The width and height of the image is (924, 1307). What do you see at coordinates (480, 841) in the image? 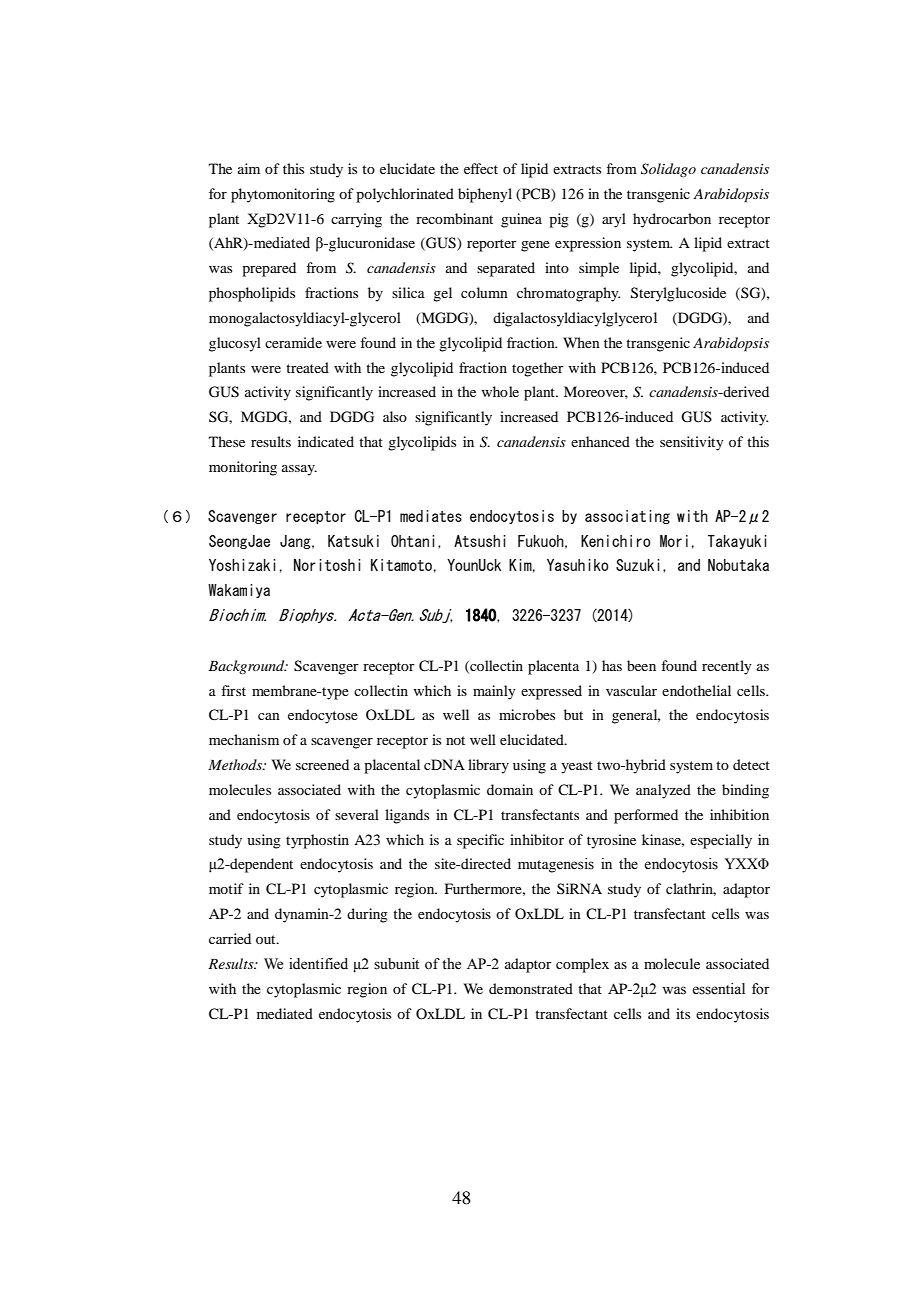
I see `specific` at bounding box center [480, 841].
